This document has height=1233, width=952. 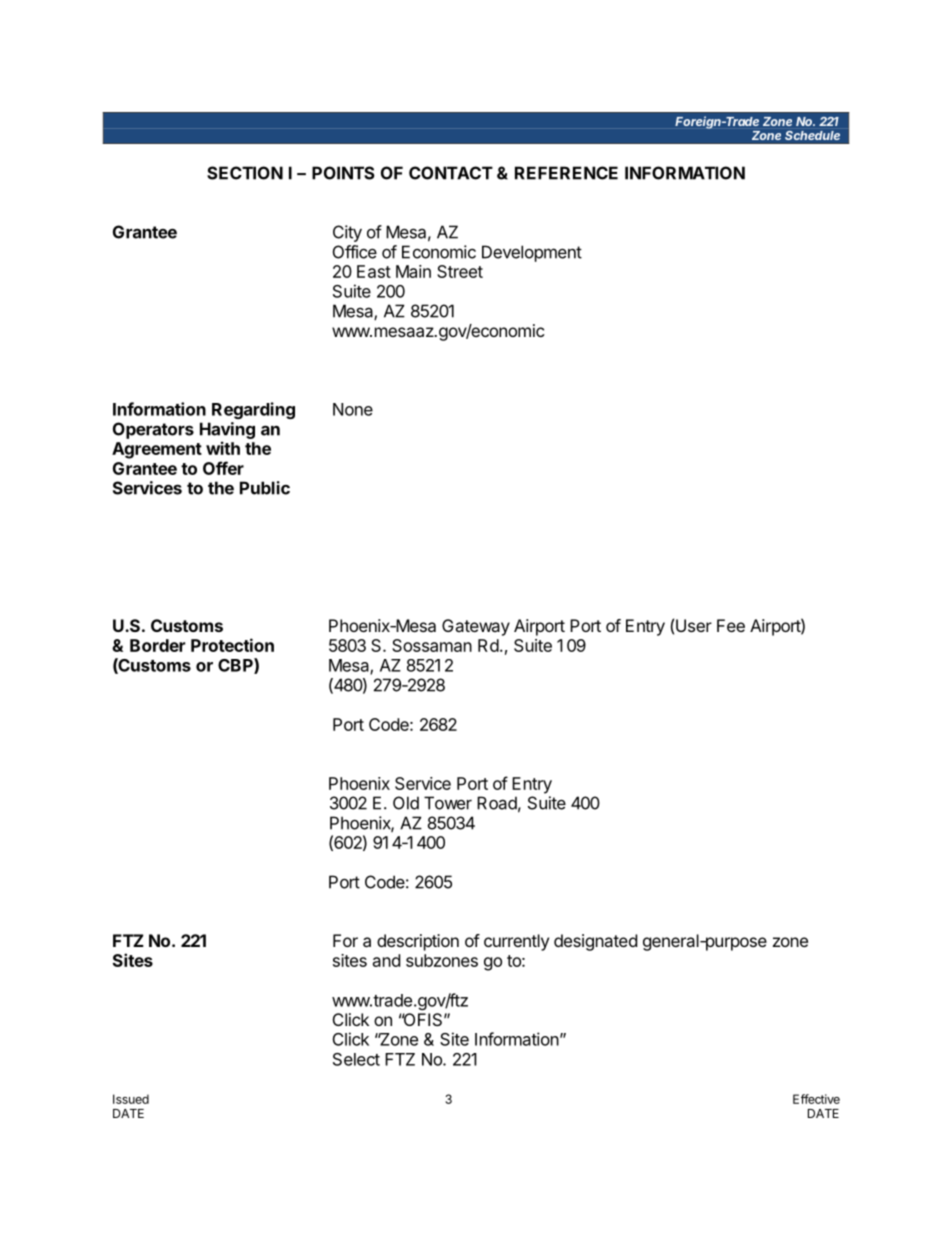 I want to click on Issued, so click(x=131, y=1099).
